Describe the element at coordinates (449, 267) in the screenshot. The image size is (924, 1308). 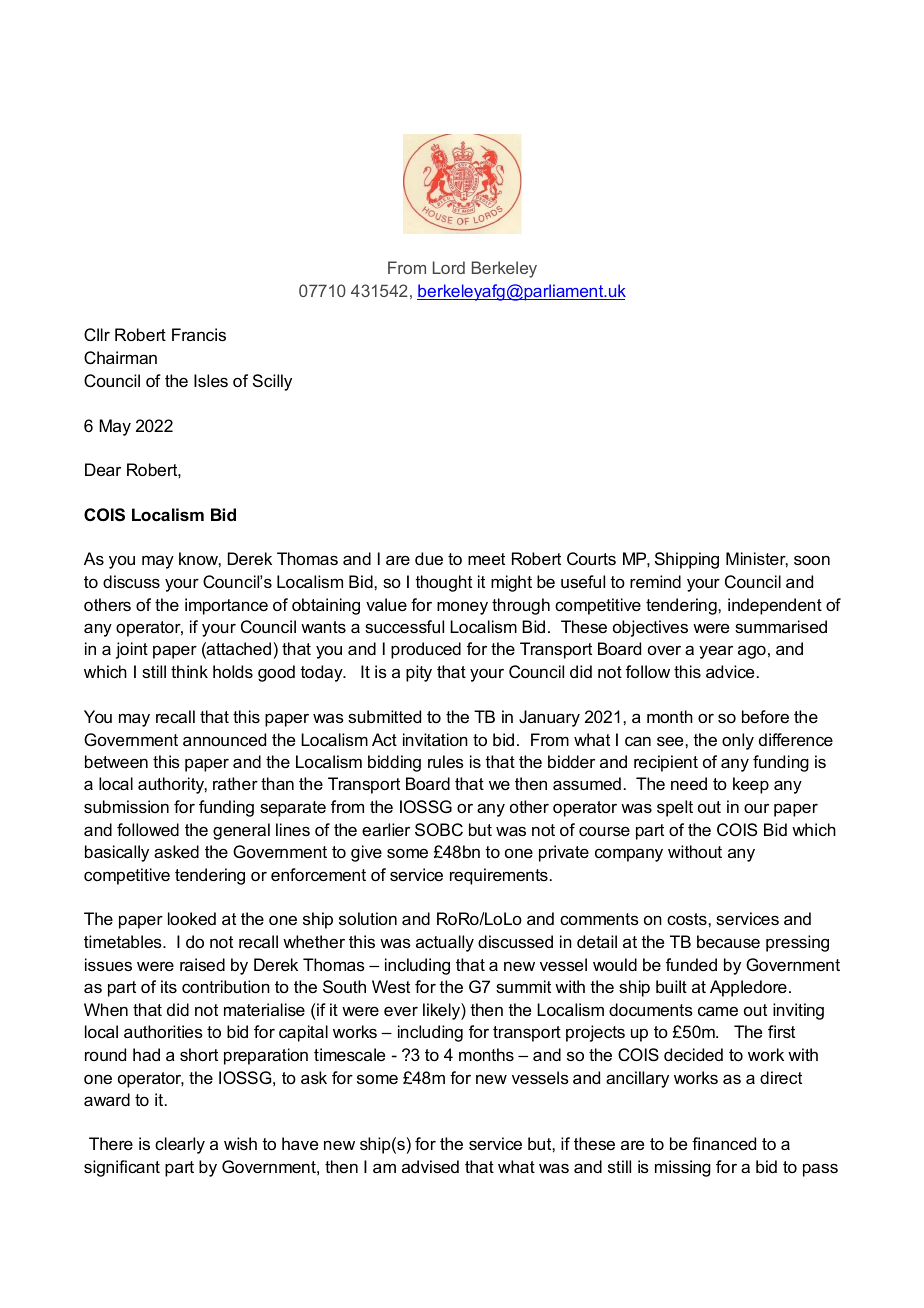
I see `Lord` at that location.
